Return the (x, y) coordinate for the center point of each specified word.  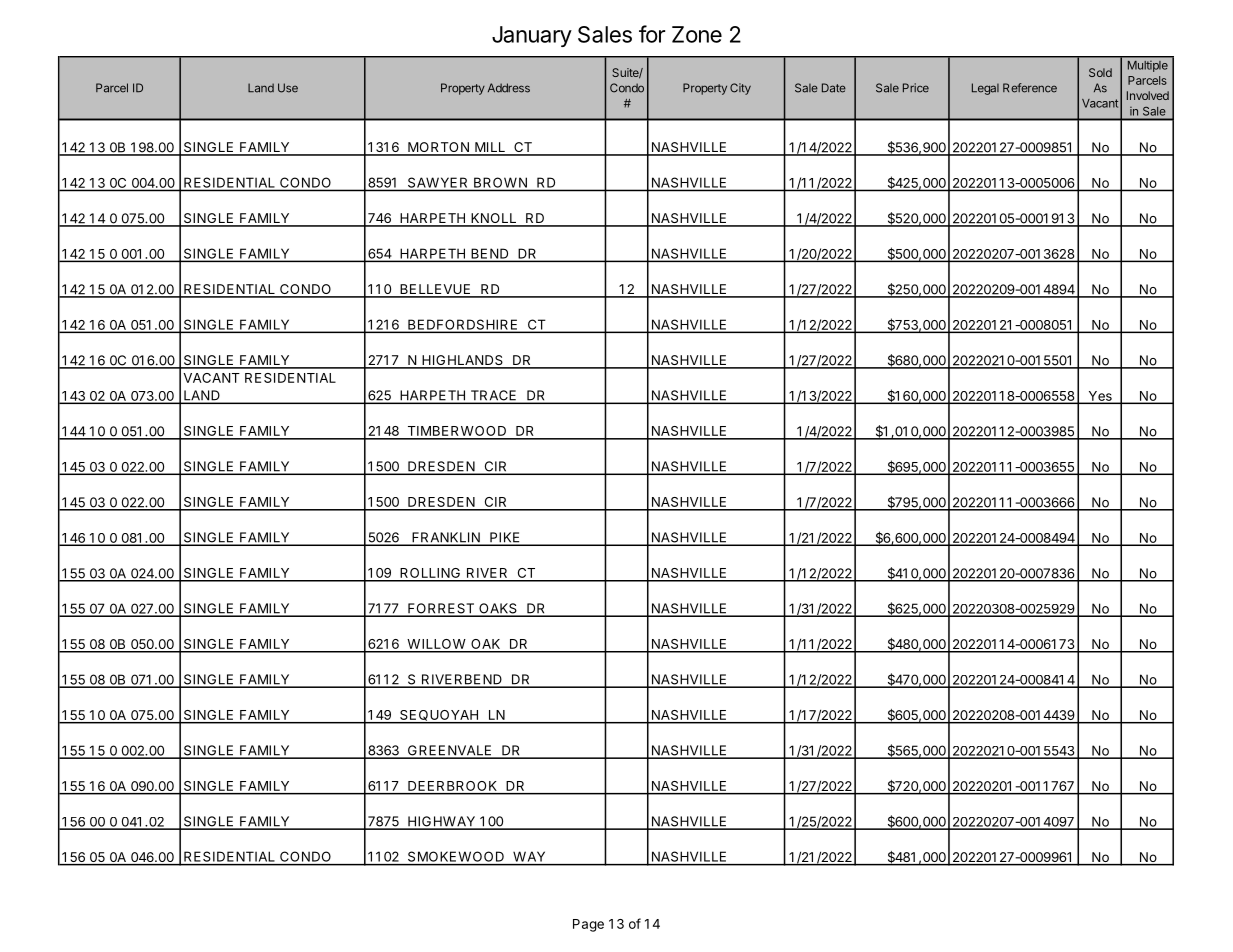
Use (288, 88)
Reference (1030, 88)
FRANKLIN (446, 538)
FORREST (440, 609)
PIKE (504, 538)
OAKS (497, 609)
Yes (1100, 397)
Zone (697, 34)
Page (588, 925)
